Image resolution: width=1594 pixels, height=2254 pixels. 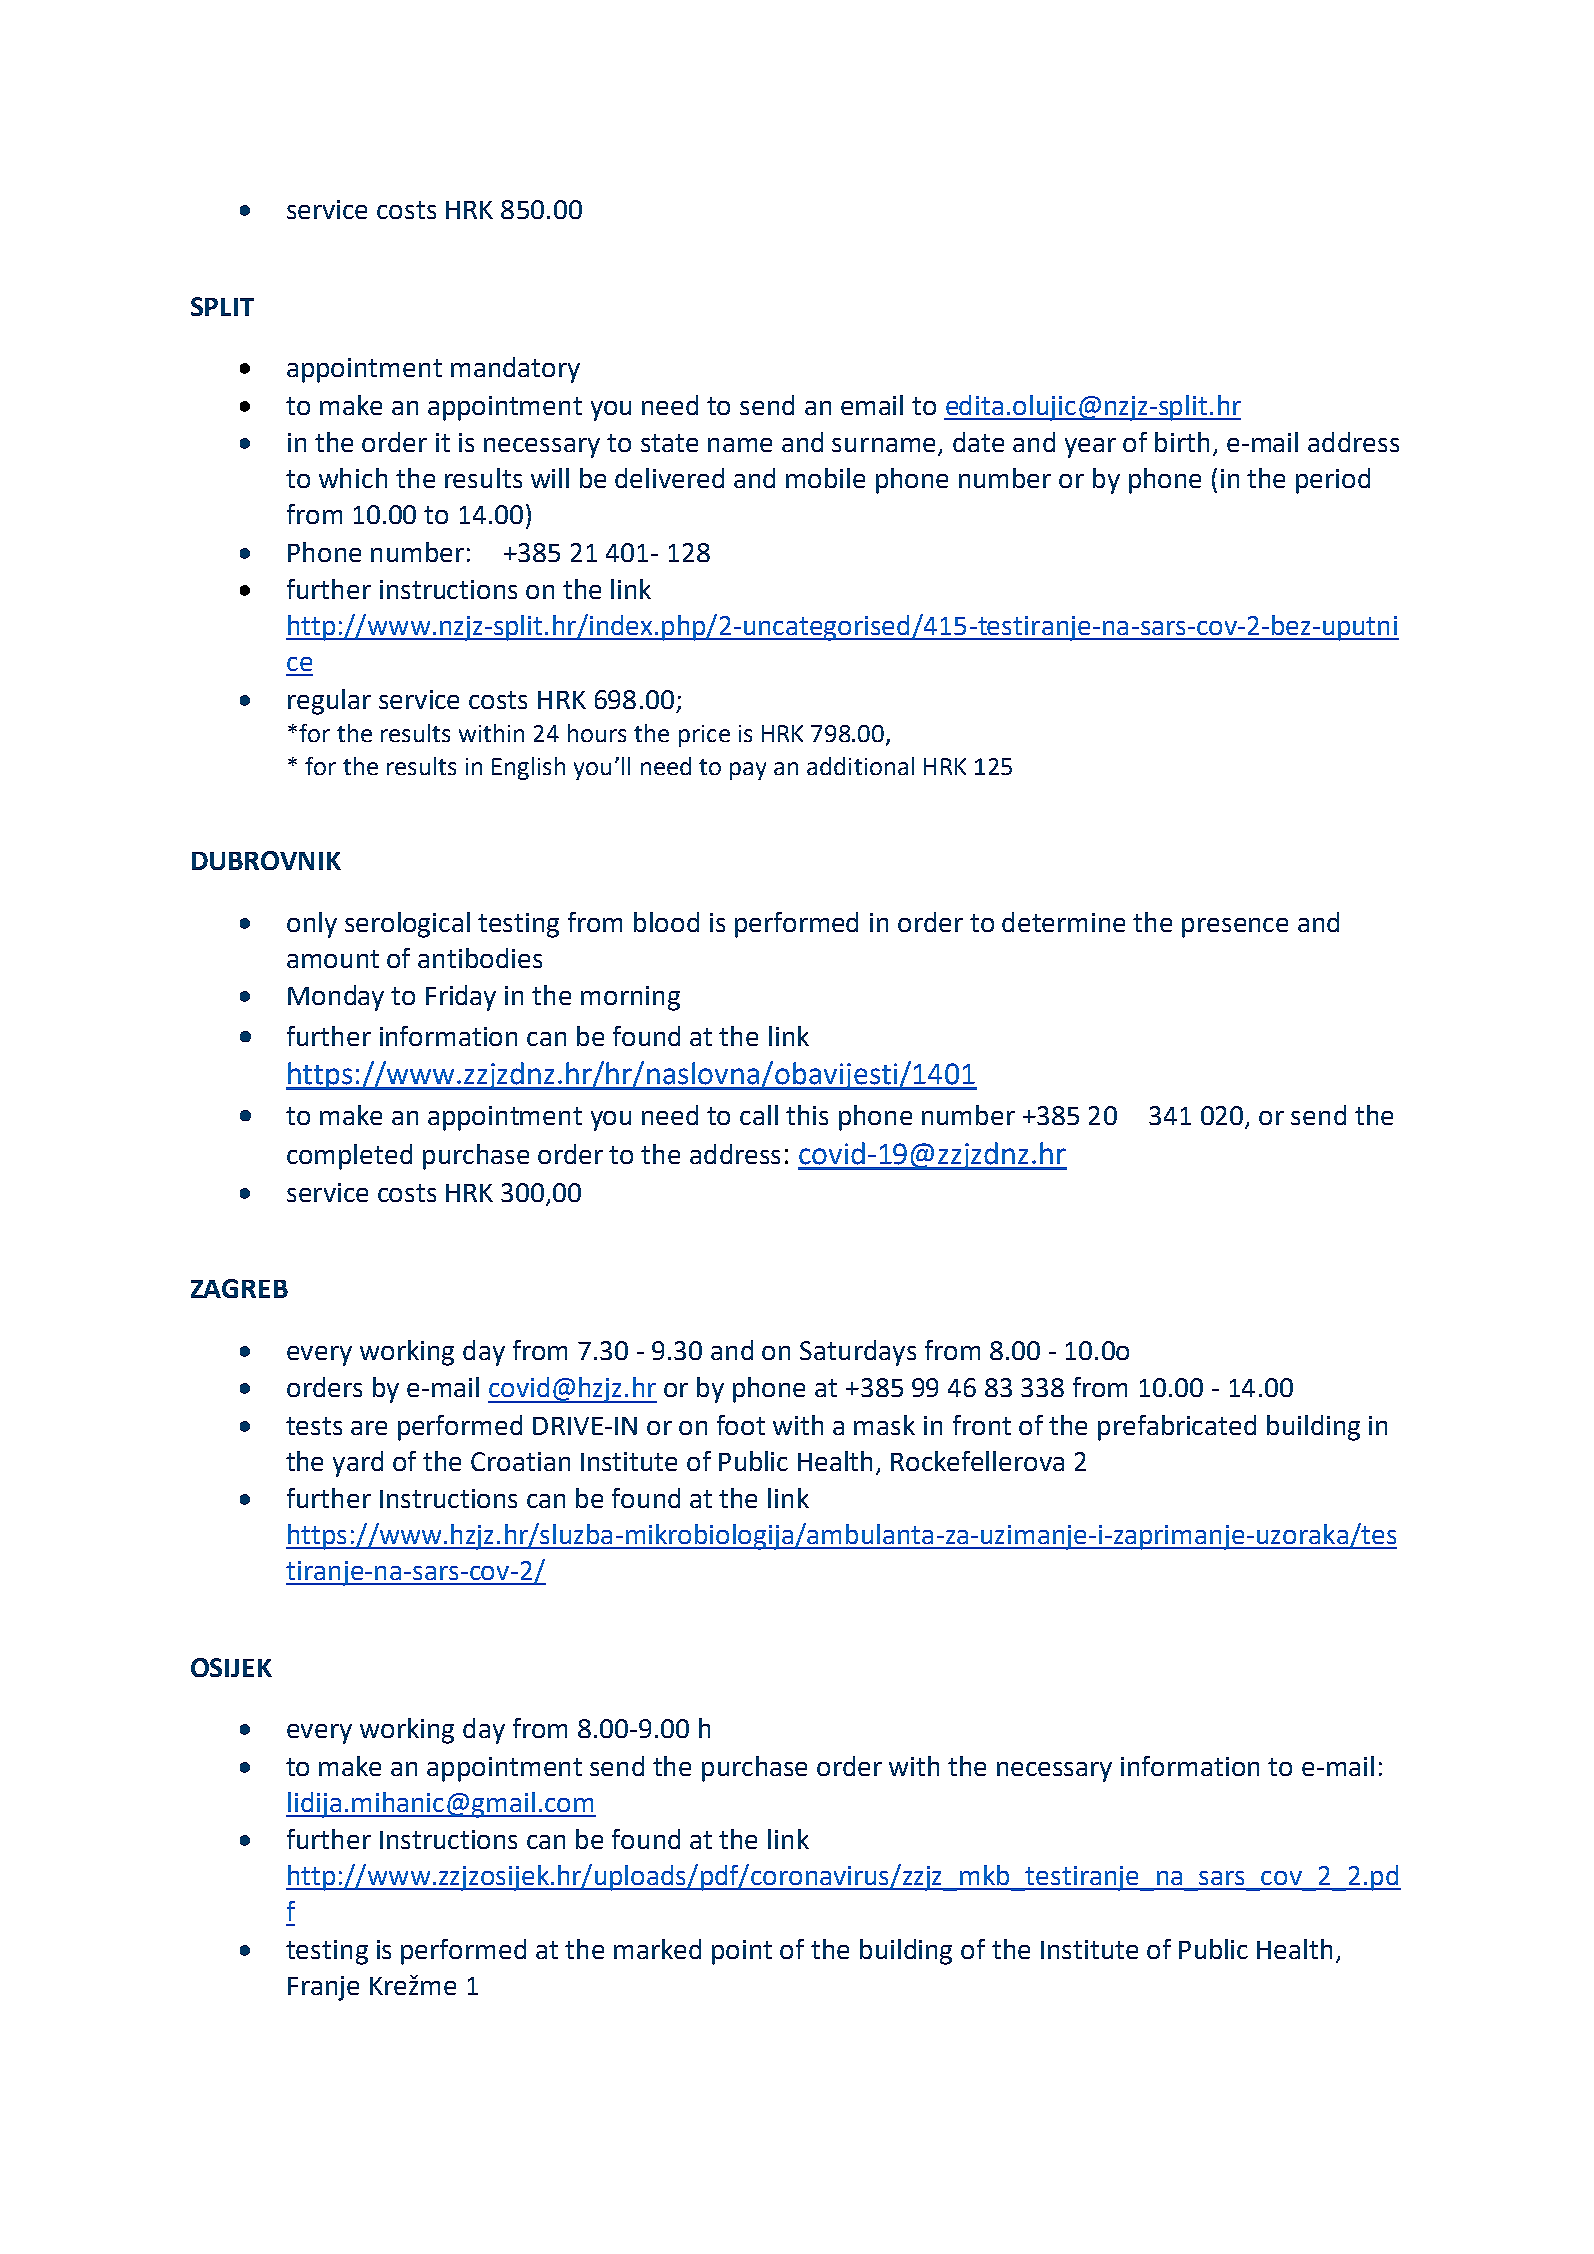 I want to click on which, so click(x=353, y=478).
